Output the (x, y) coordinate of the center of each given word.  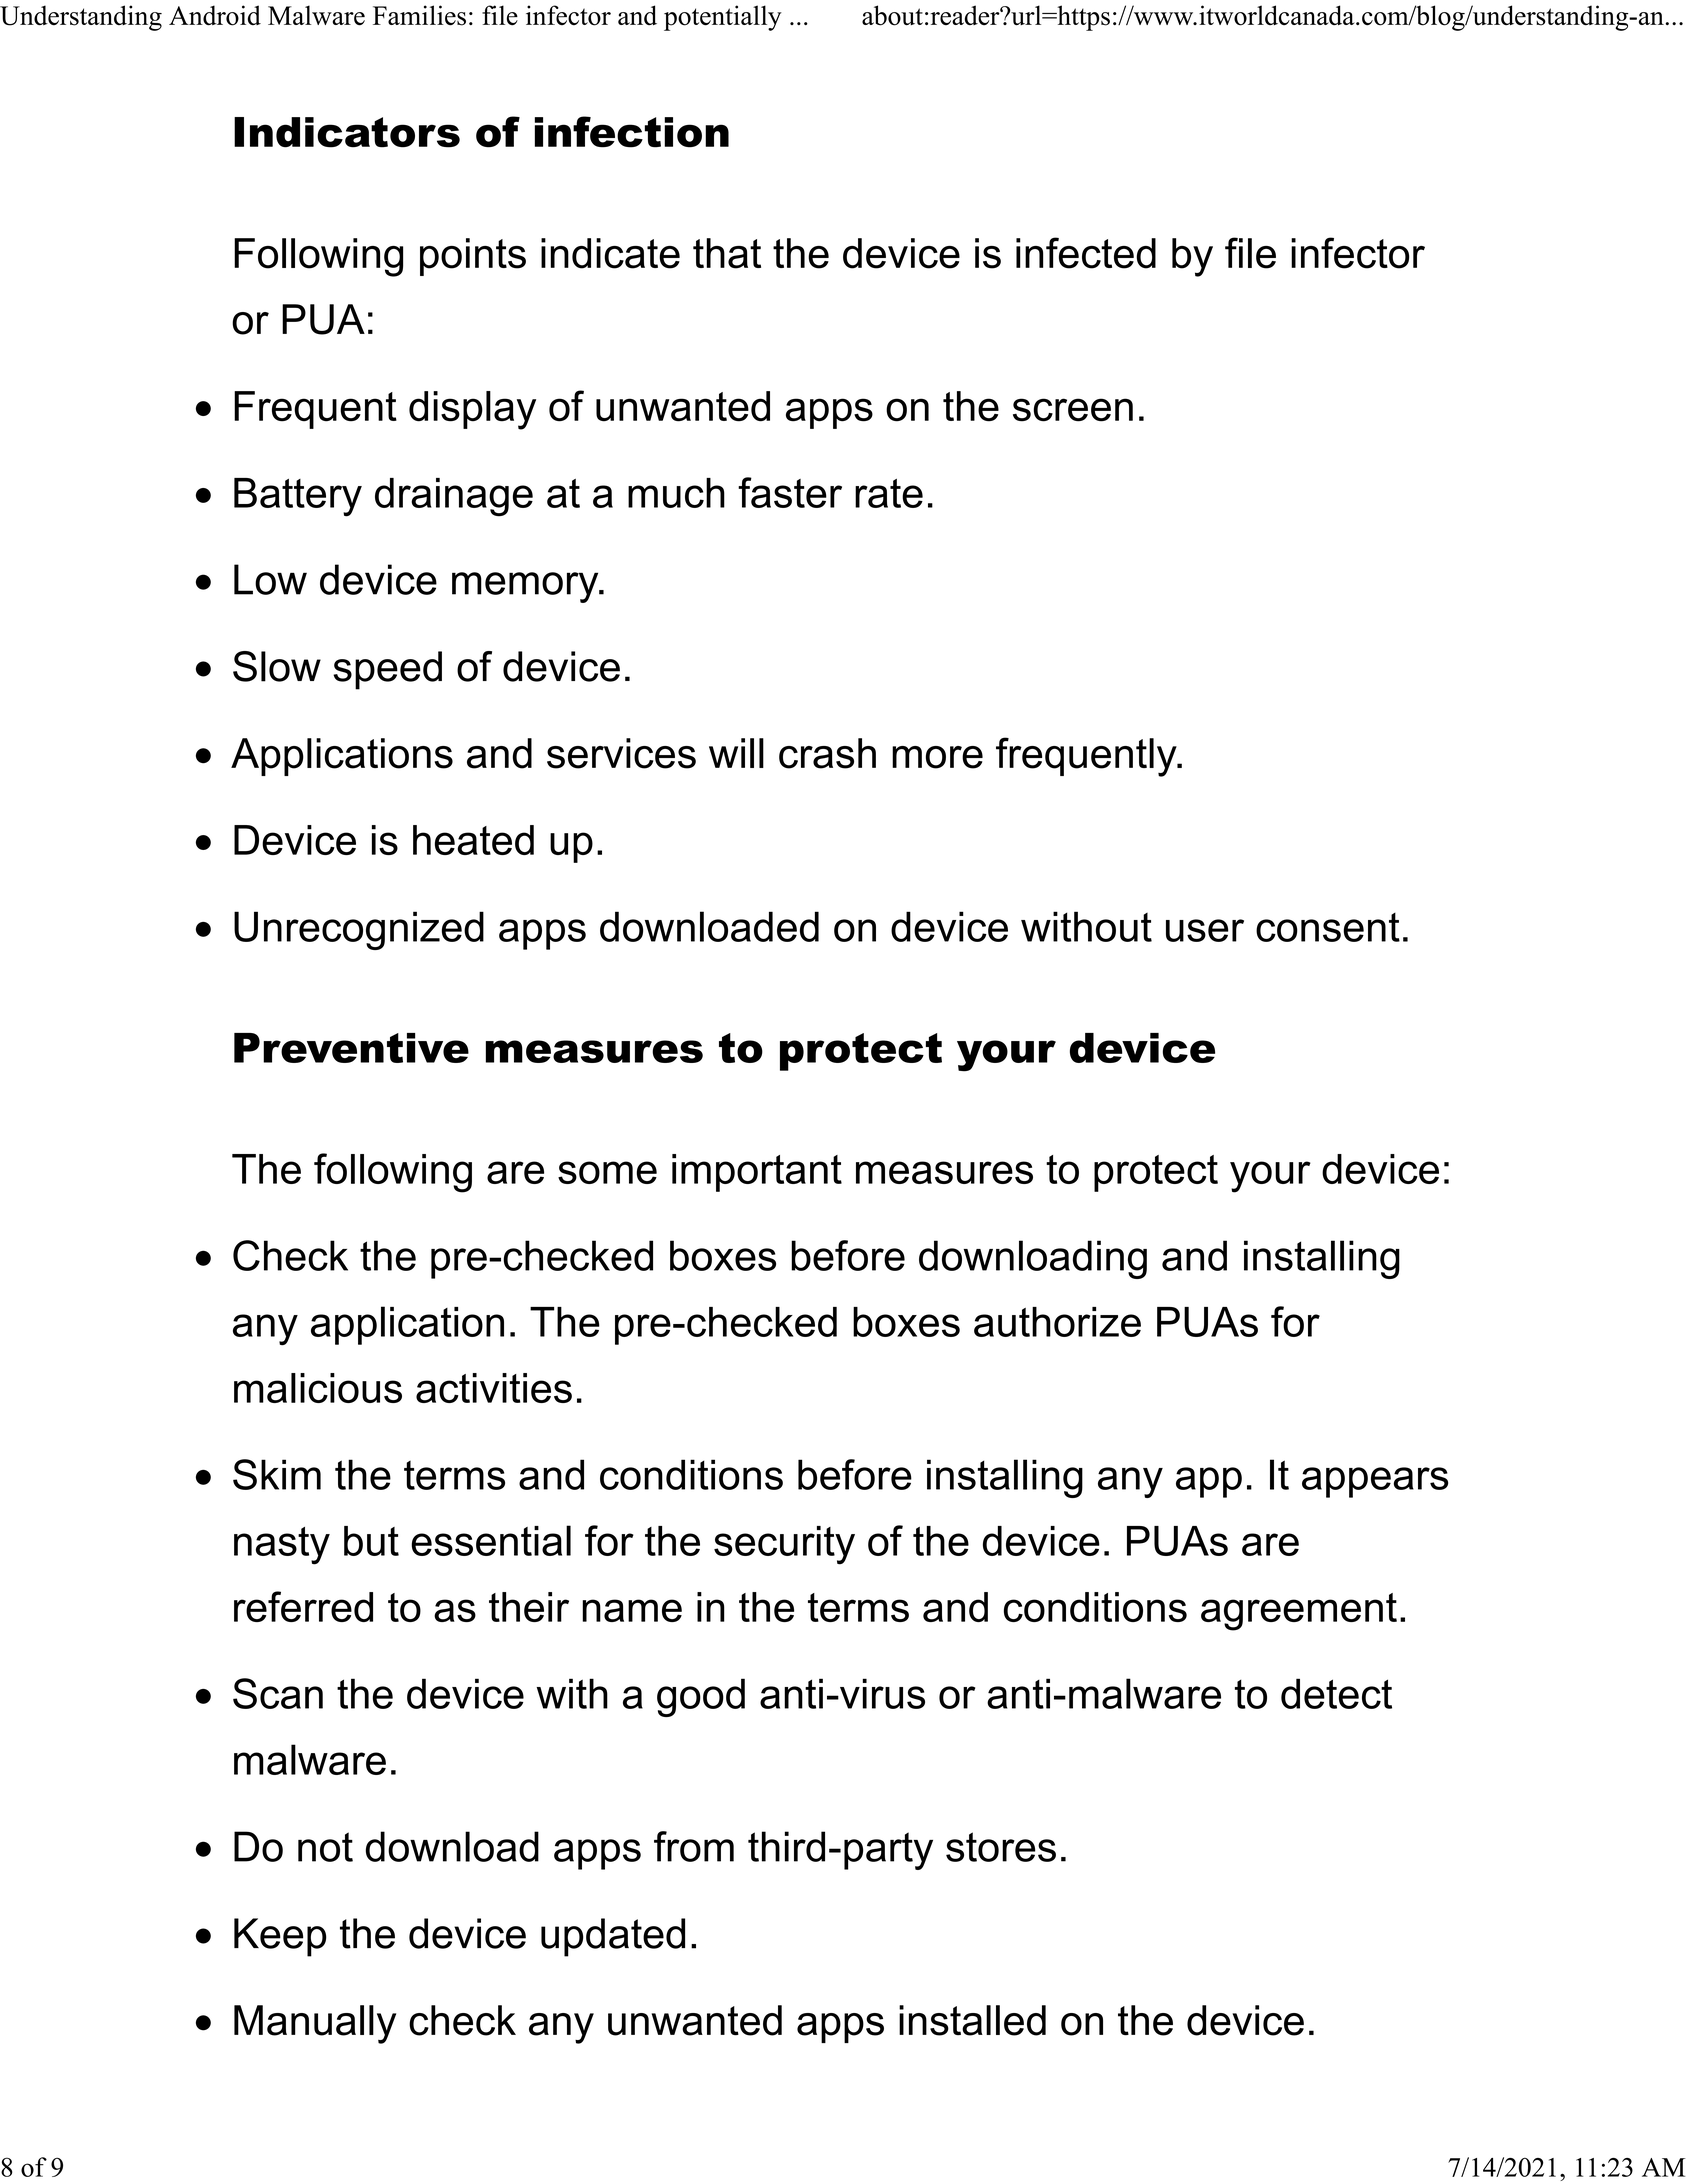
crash (827, 753)
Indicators (347, 132)
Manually (315, 2024)
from (694, 1846)
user (1205, 930)
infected (1086, 253)
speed (387, 670)
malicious (318, 1388)
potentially (723, 18)
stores (1001, 1847)
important (757, 1173)
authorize (1057, 1322)
